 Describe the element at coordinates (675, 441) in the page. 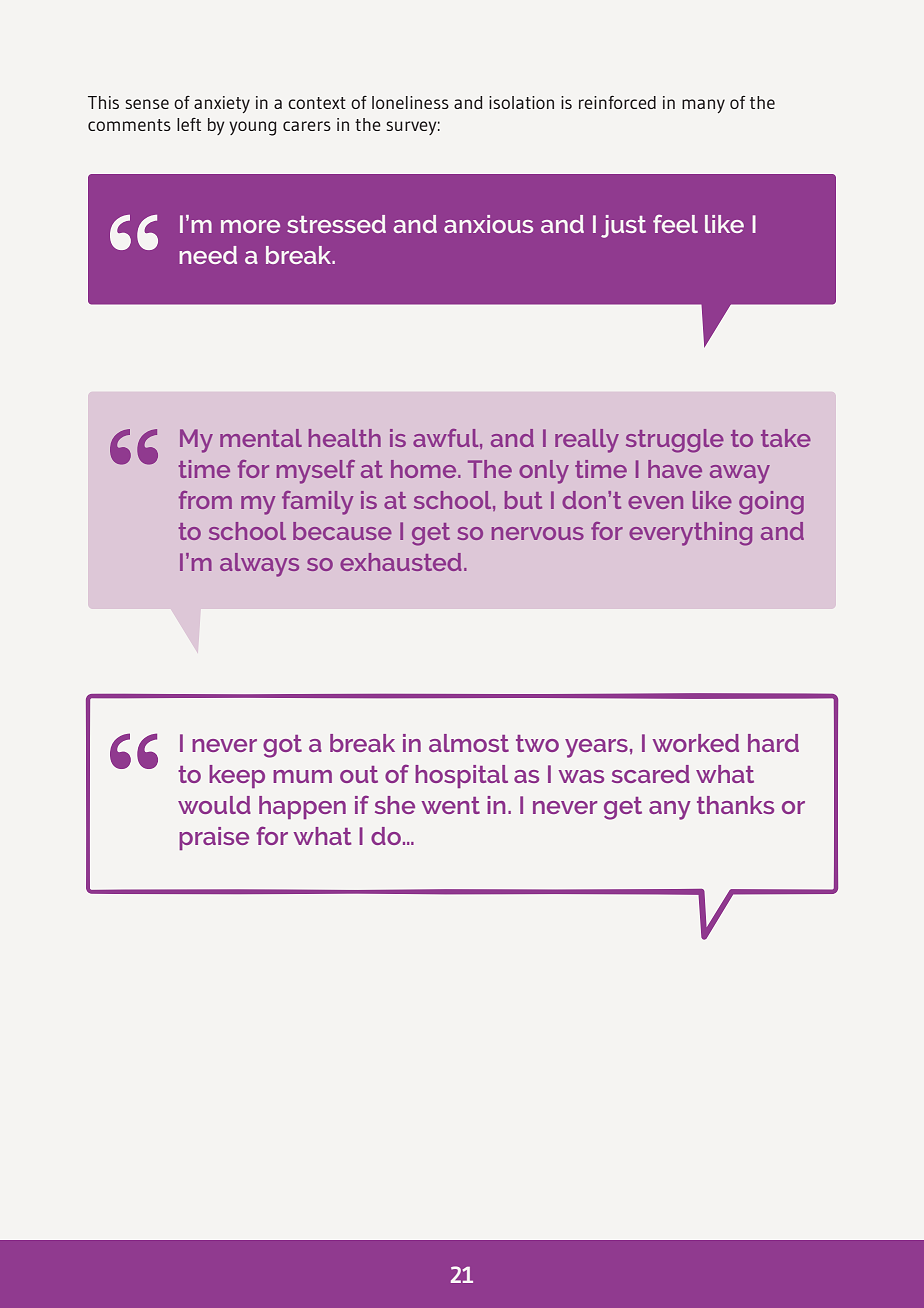

I see `struggle` at that location.
